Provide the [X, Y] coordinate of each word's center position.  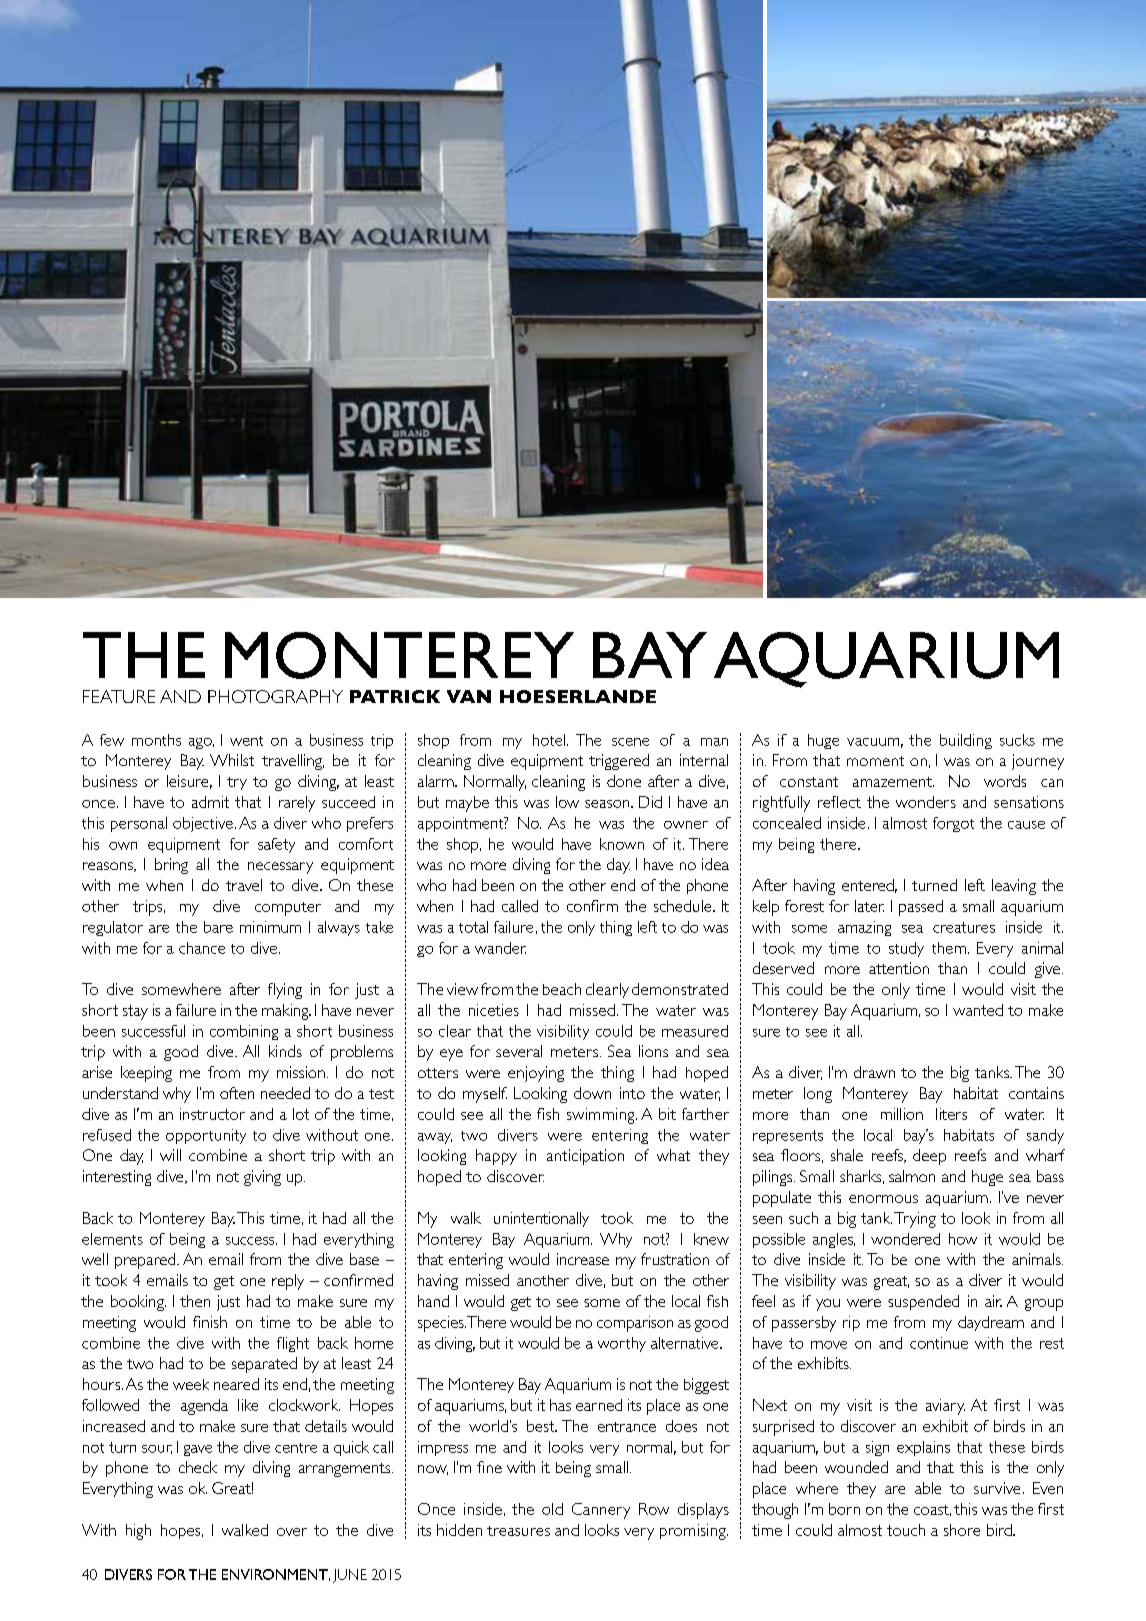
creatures [964, 927]
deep [929, 1157]
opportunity [206, 1136]
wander [500, 948]
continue [939, 1343]
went [246, 741]
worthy [622, 1344]
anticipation [585, 1157]
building [966, 741]
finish [210, 1322]
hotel [550, 740]
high [138, 1532]
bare [218, 927]
